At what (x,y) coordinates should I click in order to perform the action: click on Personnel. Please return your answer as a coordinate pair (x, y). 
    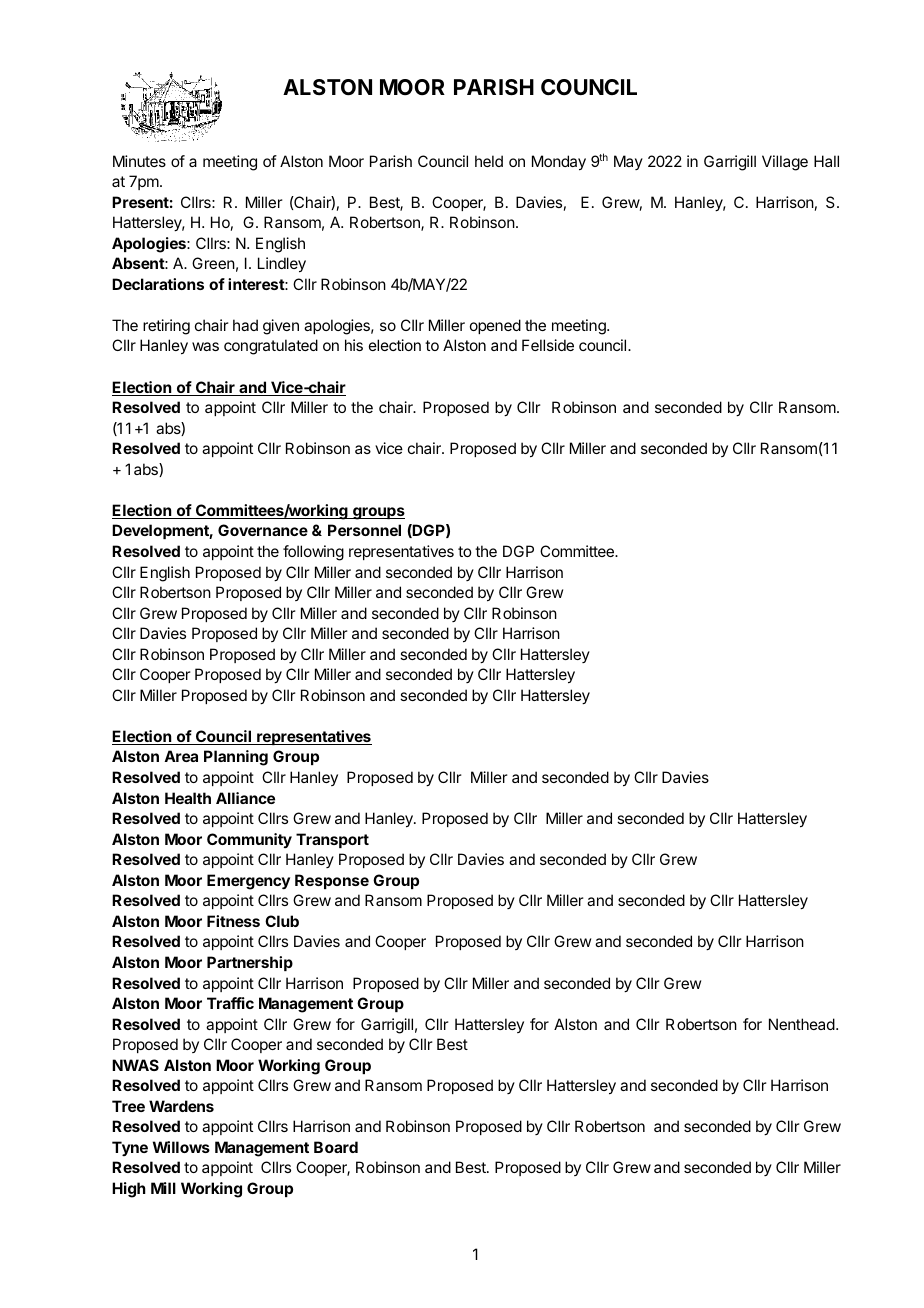
    Looking at the image, I should click on (364, 530).
